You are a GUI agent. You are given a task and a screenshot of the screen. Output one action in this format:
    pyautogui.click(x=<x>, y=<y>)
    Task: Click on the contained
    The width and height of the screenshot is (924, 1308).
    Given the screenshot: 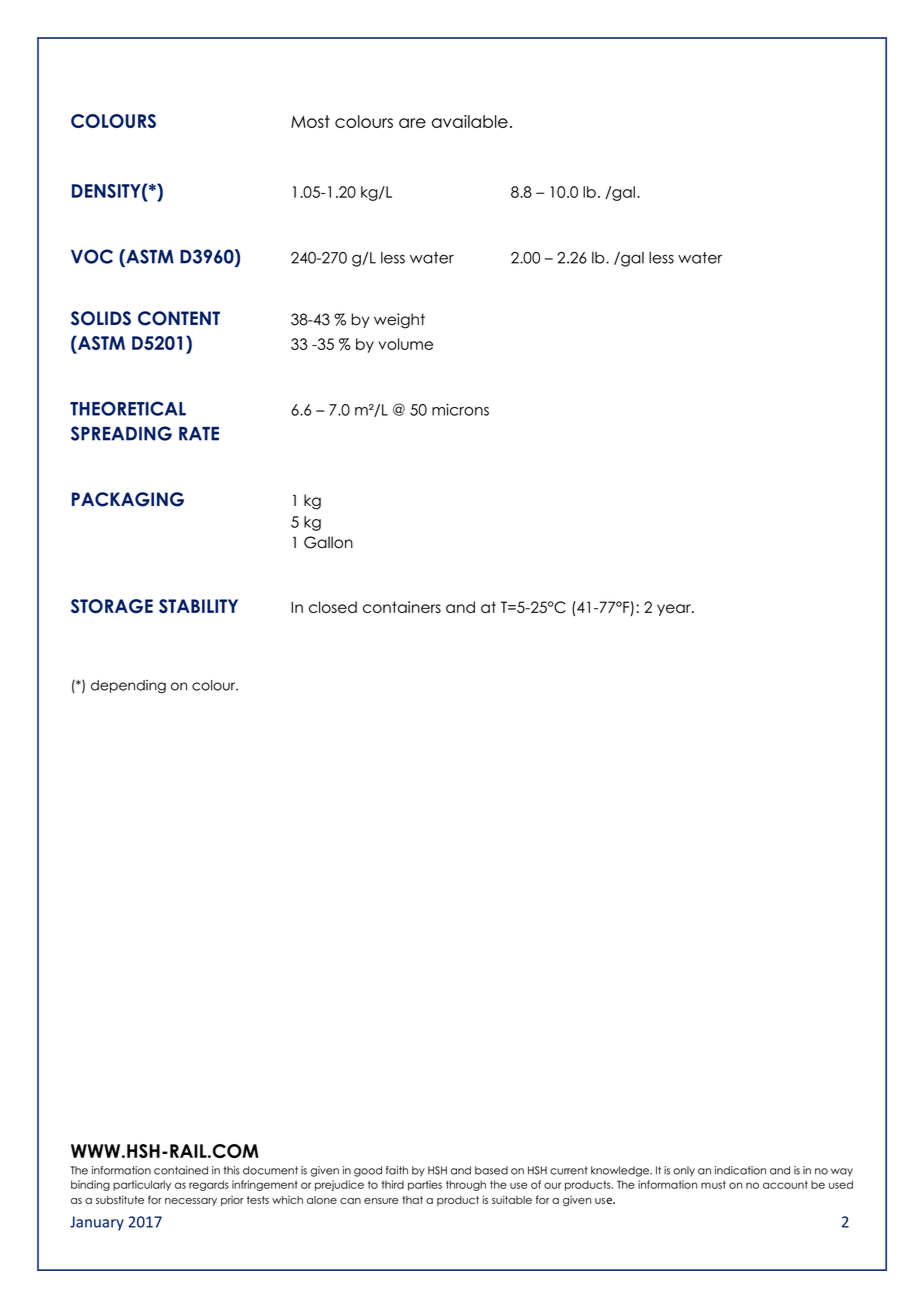 What is the action you would take?
    pyautogui.click(x=181, y=1170)
